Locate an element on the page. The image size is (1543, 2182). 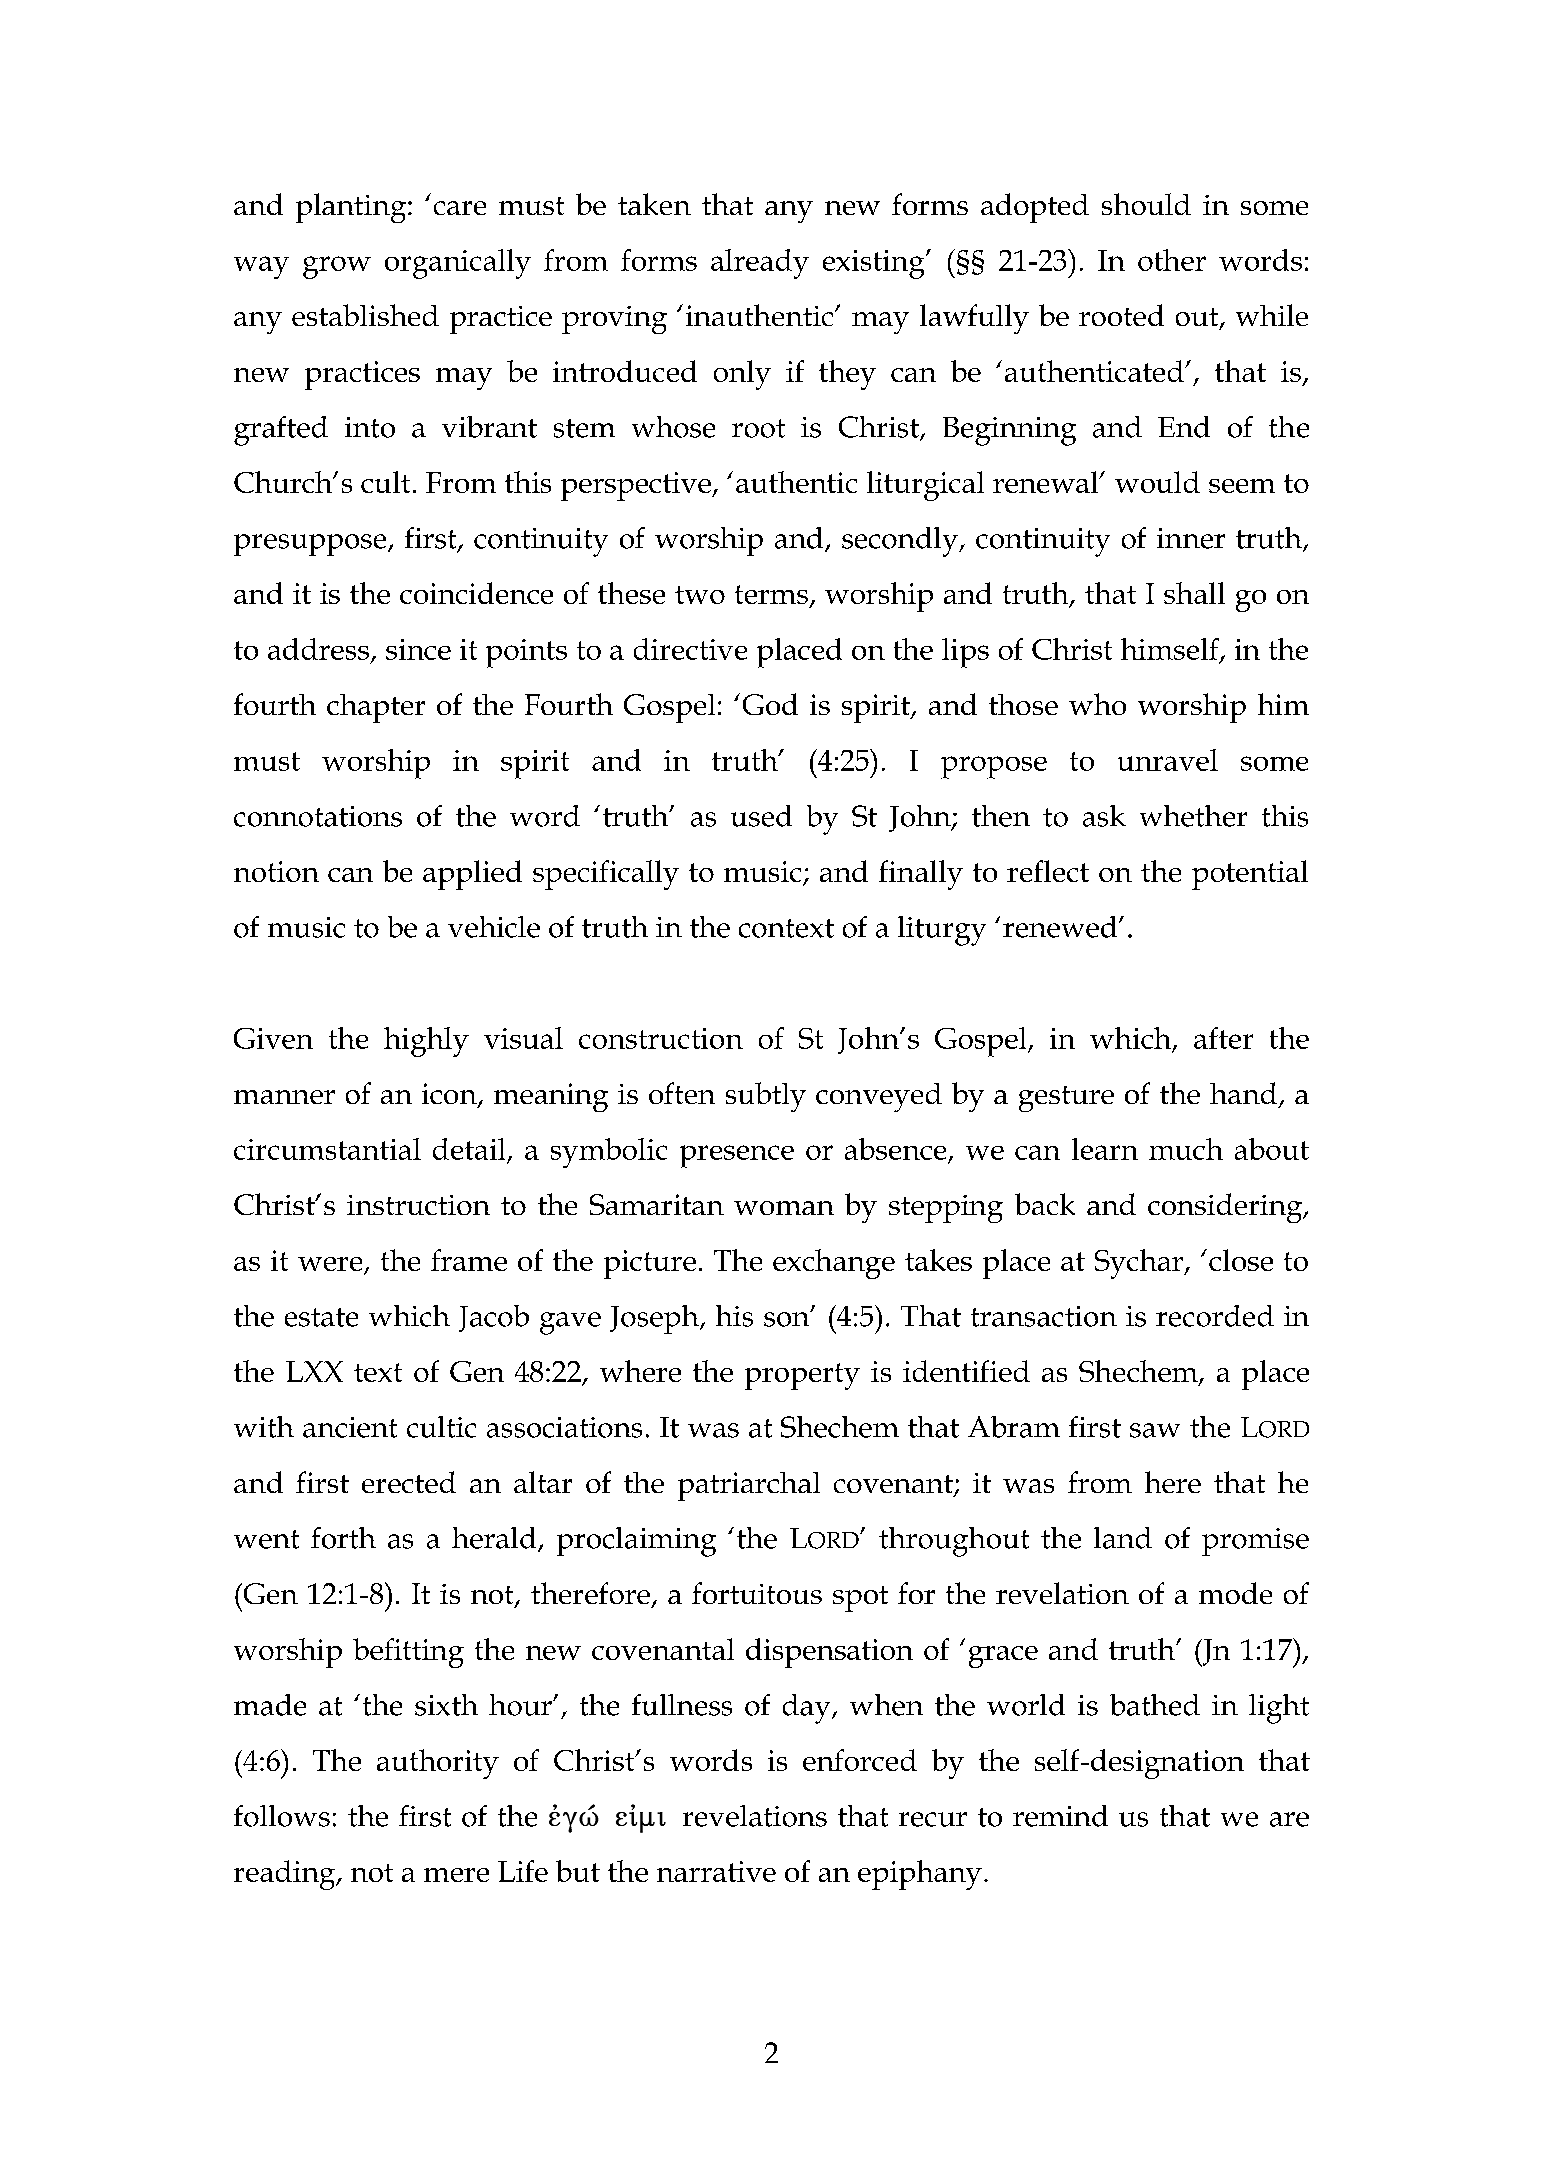
already is located at coordinates (760, 264).
